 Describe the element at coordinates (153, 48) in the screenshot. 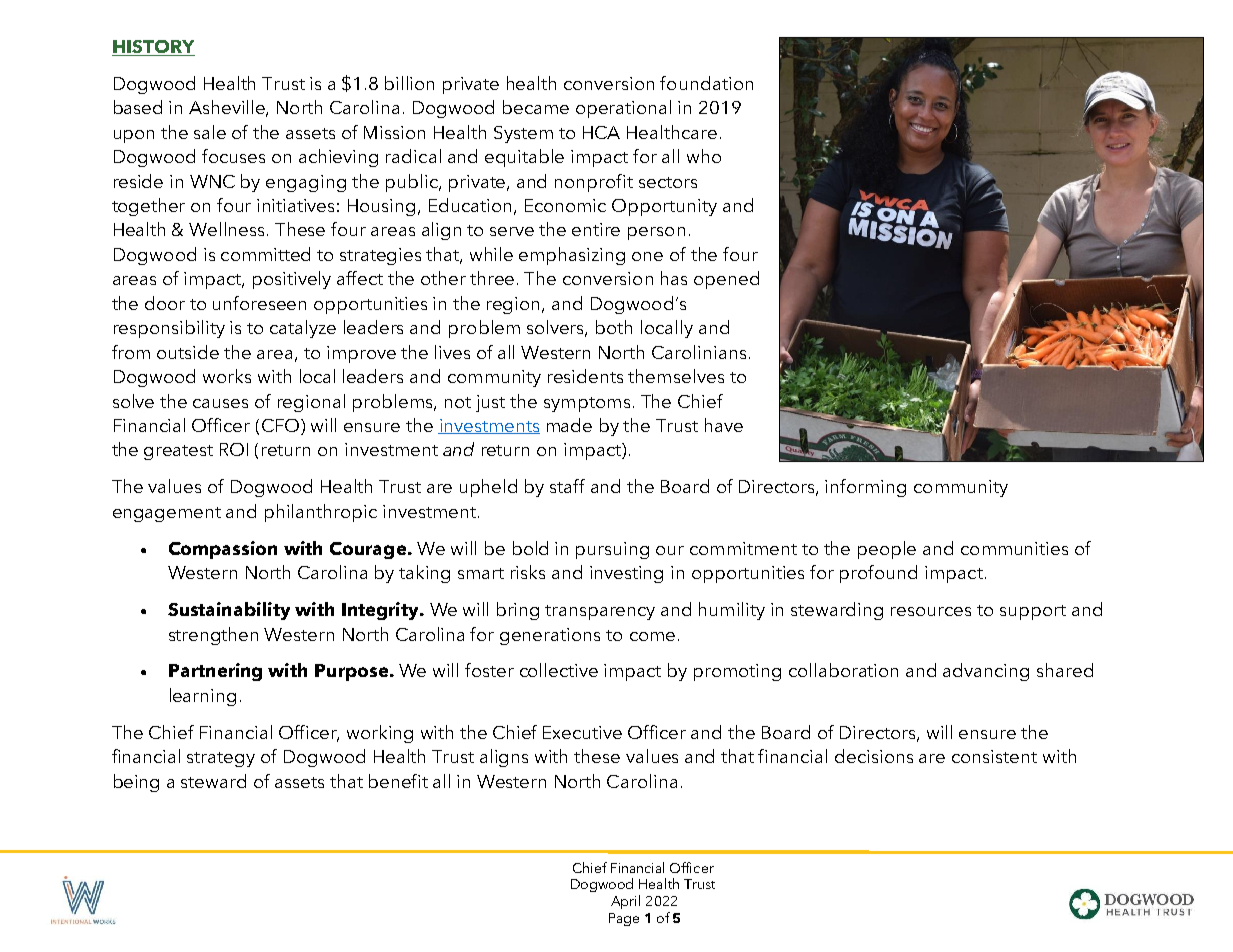

I see `HISTORY` at that location.
